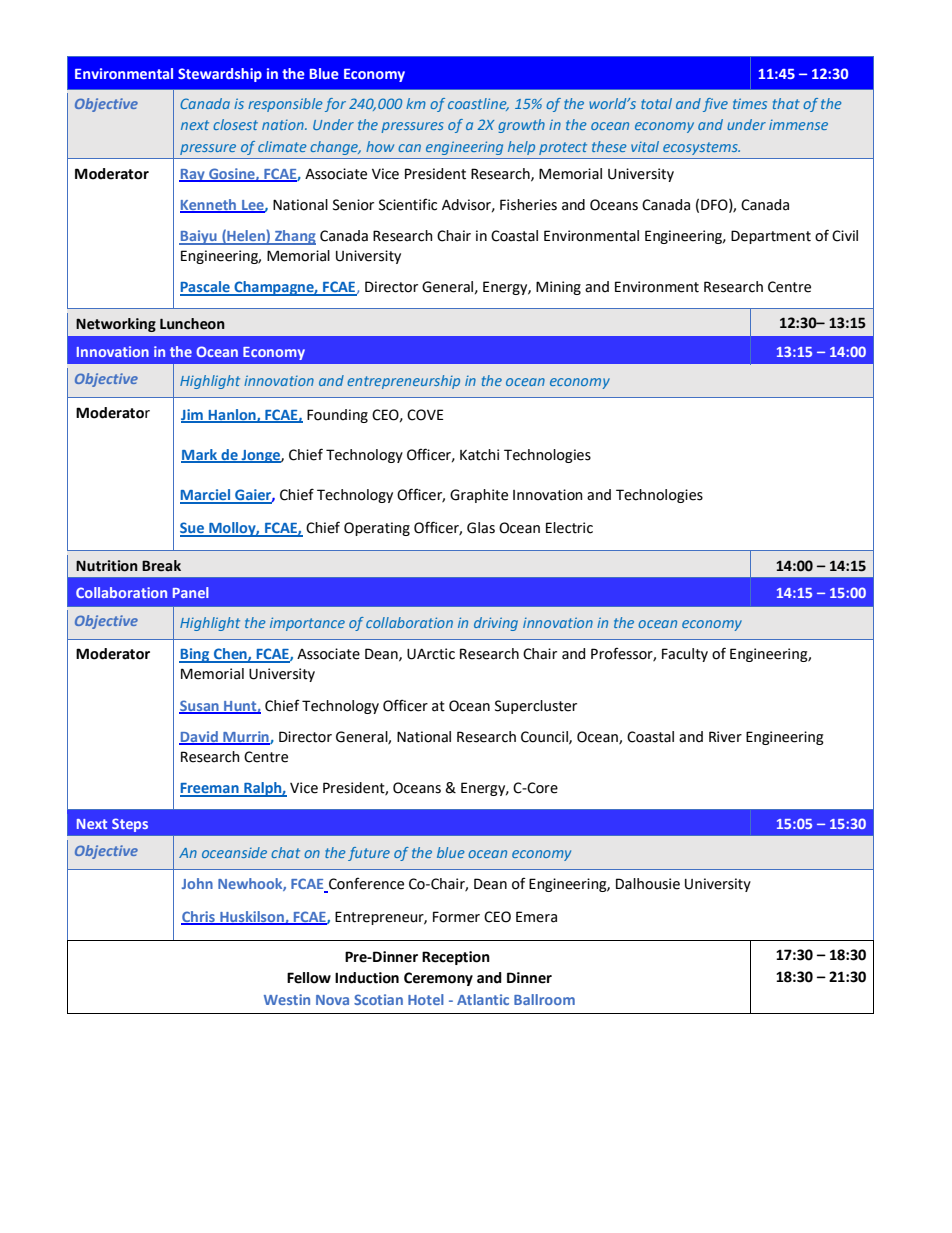  What do you see at coordinates (685, 655) in the document?
I see `Faculty` at bounding box center [685, 655].
